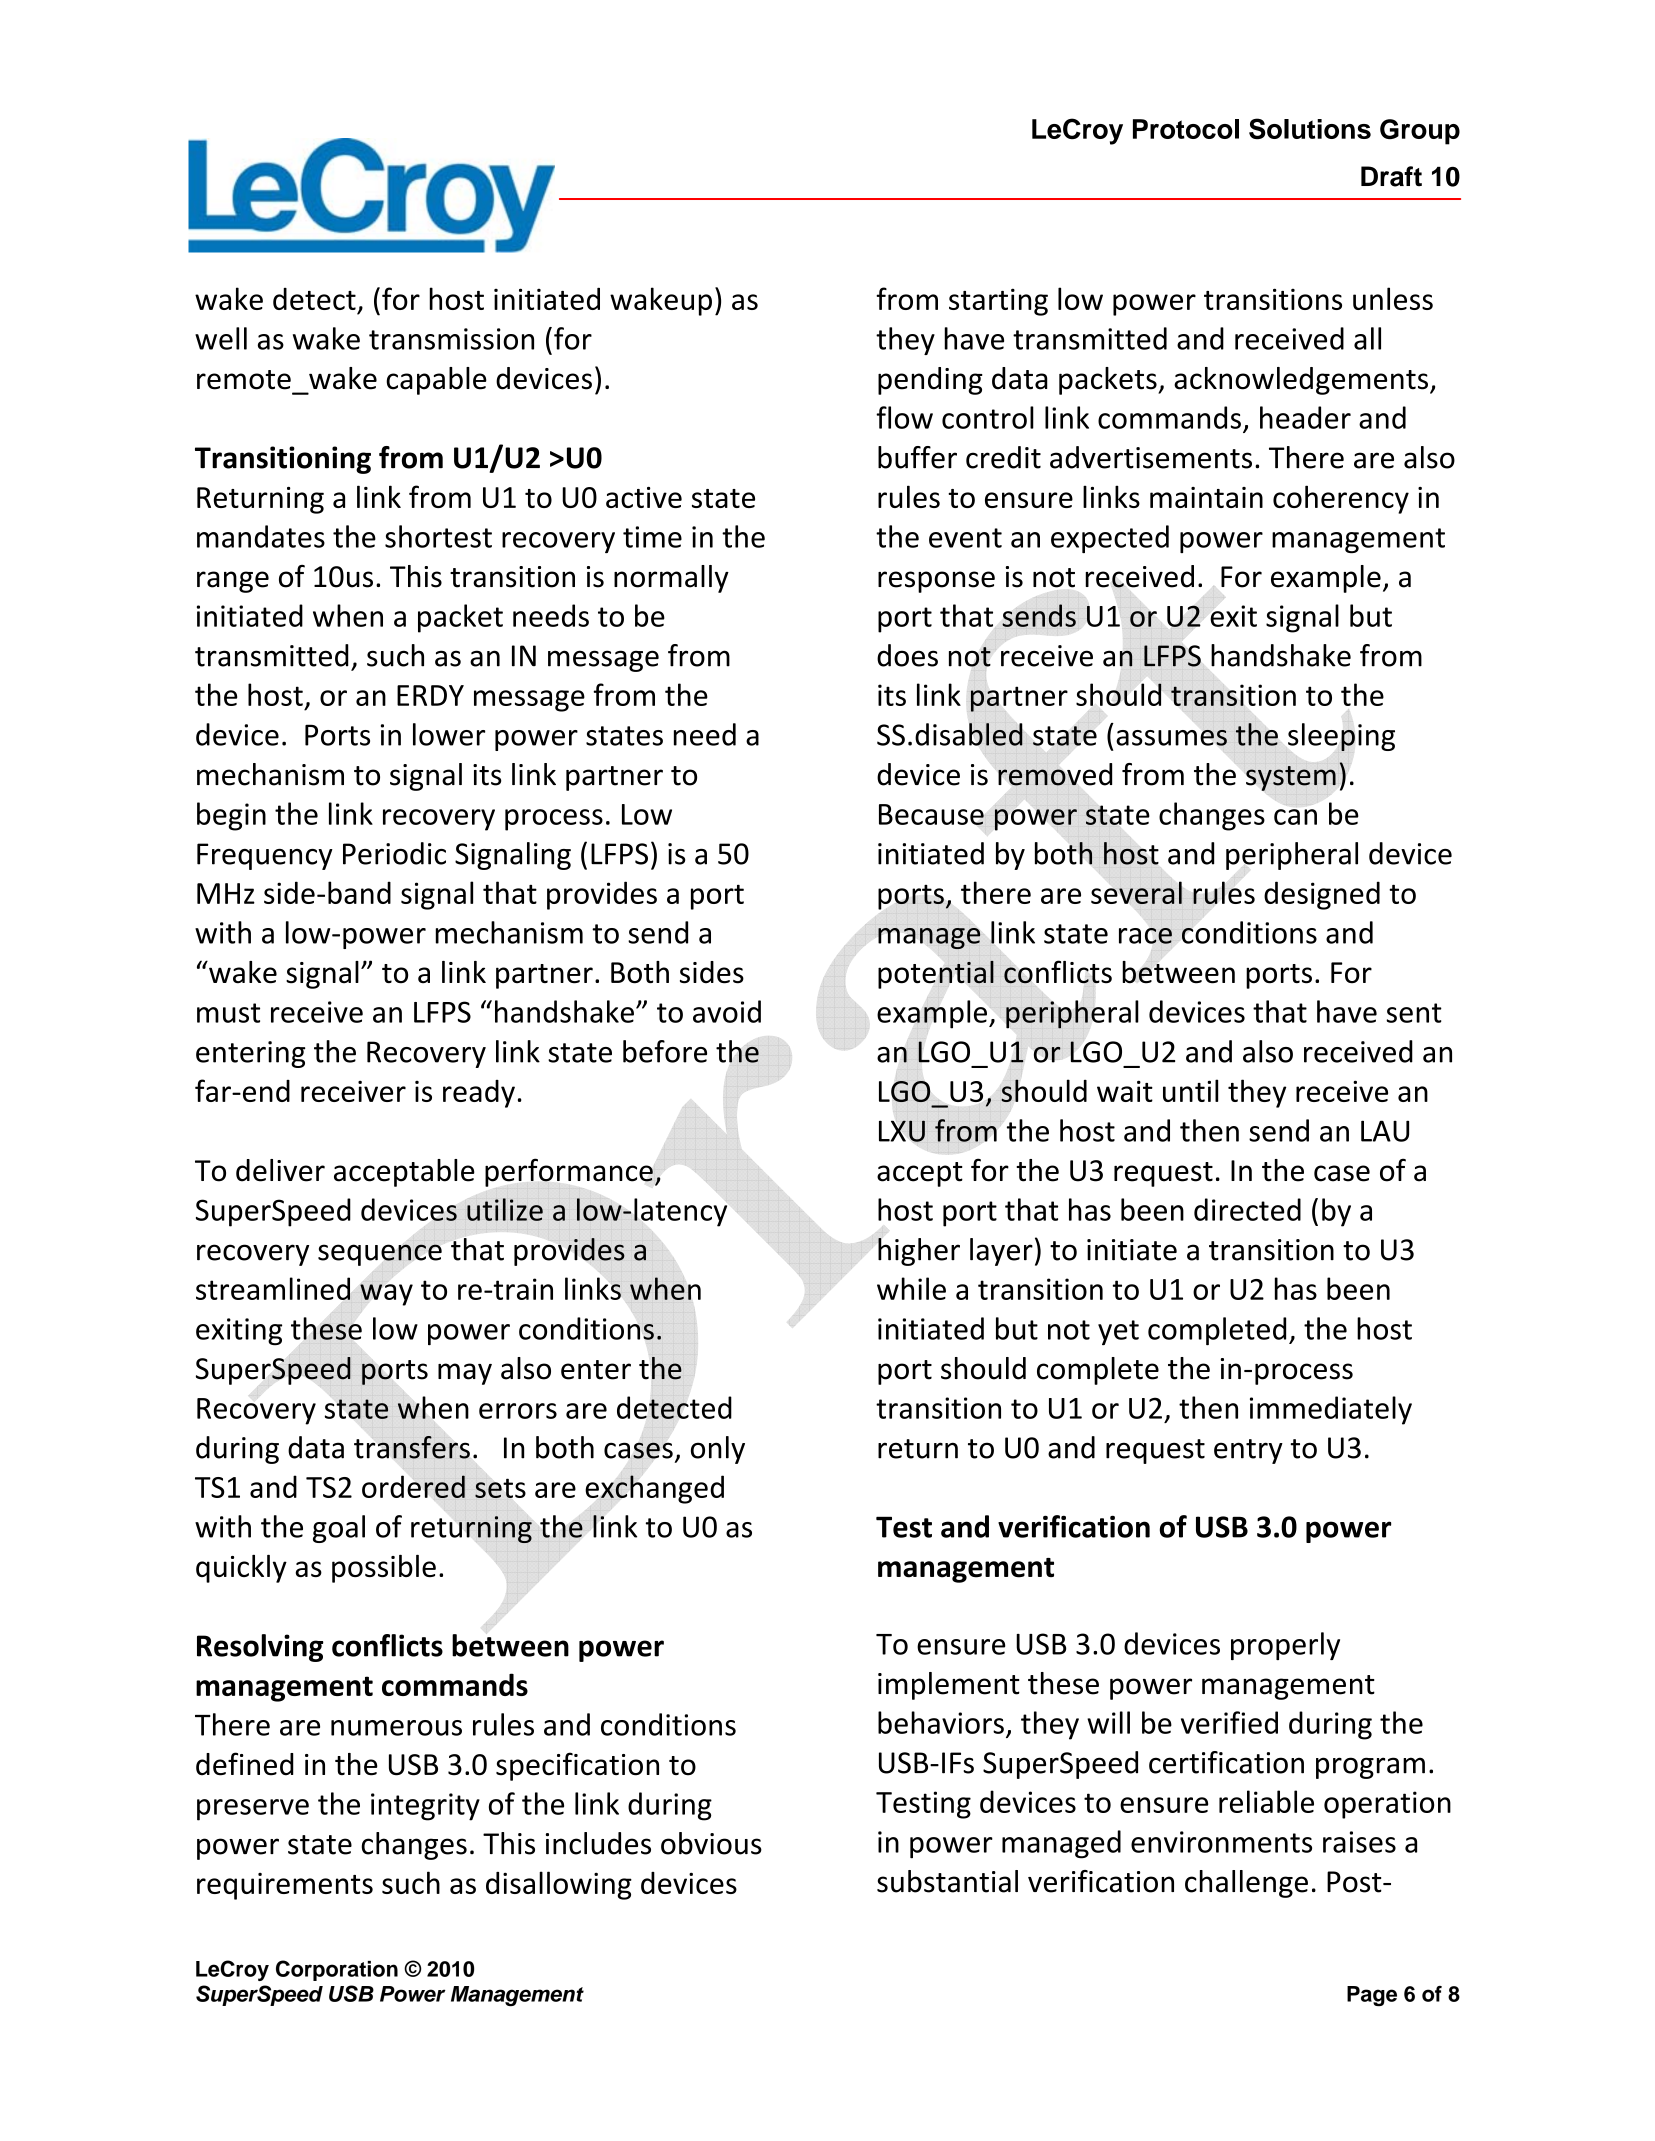 The width and height of the screenshot is (1655, 2141). What do you see at coordinates (451, 339) in the screenshot?
I see `transmission` at bounding box center [451, 339].
